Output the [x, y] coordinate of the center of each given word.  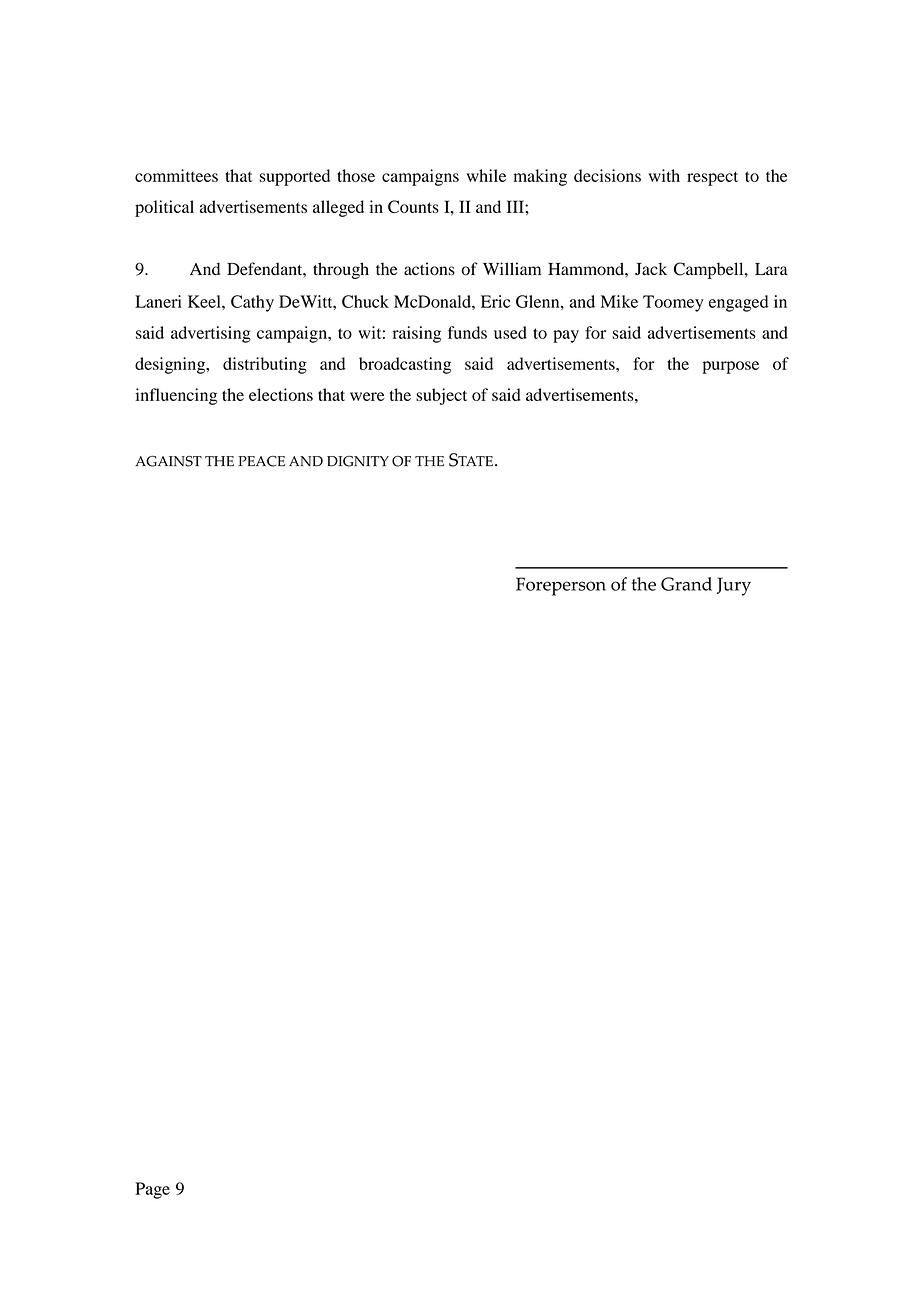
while [486, 175]
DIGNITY [358, 461]
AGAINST [168, 461]
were [367, 396]
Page [152, 1190]
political [164, 208]
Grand [686, 584]
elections [281, 394]
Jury [734, 586]
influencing [176, 396]
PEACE [261, 461]
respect [712, 178]
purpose [730, 367]
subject [441, 396]
